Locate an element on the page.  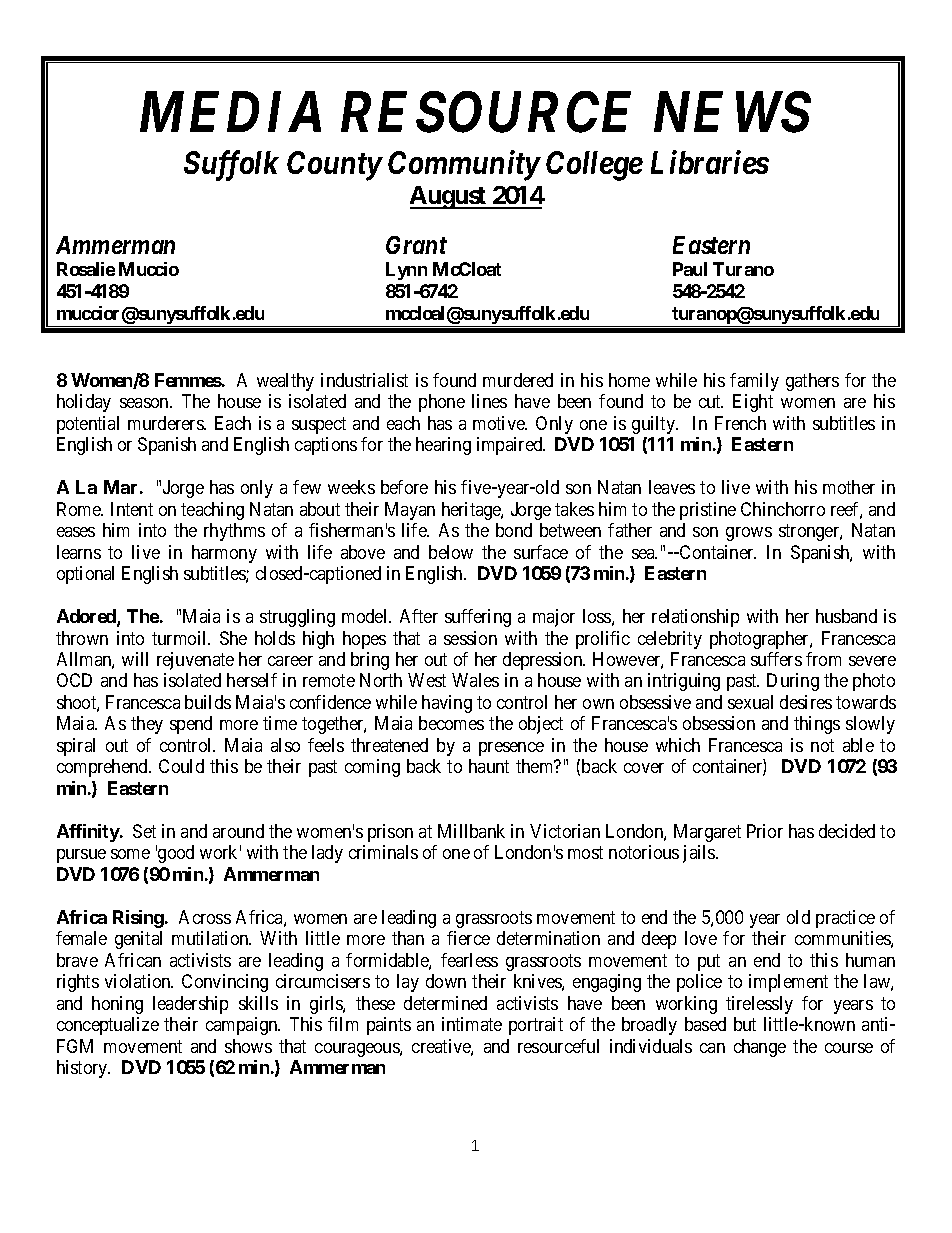
haunt is located at coordinates (489, 766).
